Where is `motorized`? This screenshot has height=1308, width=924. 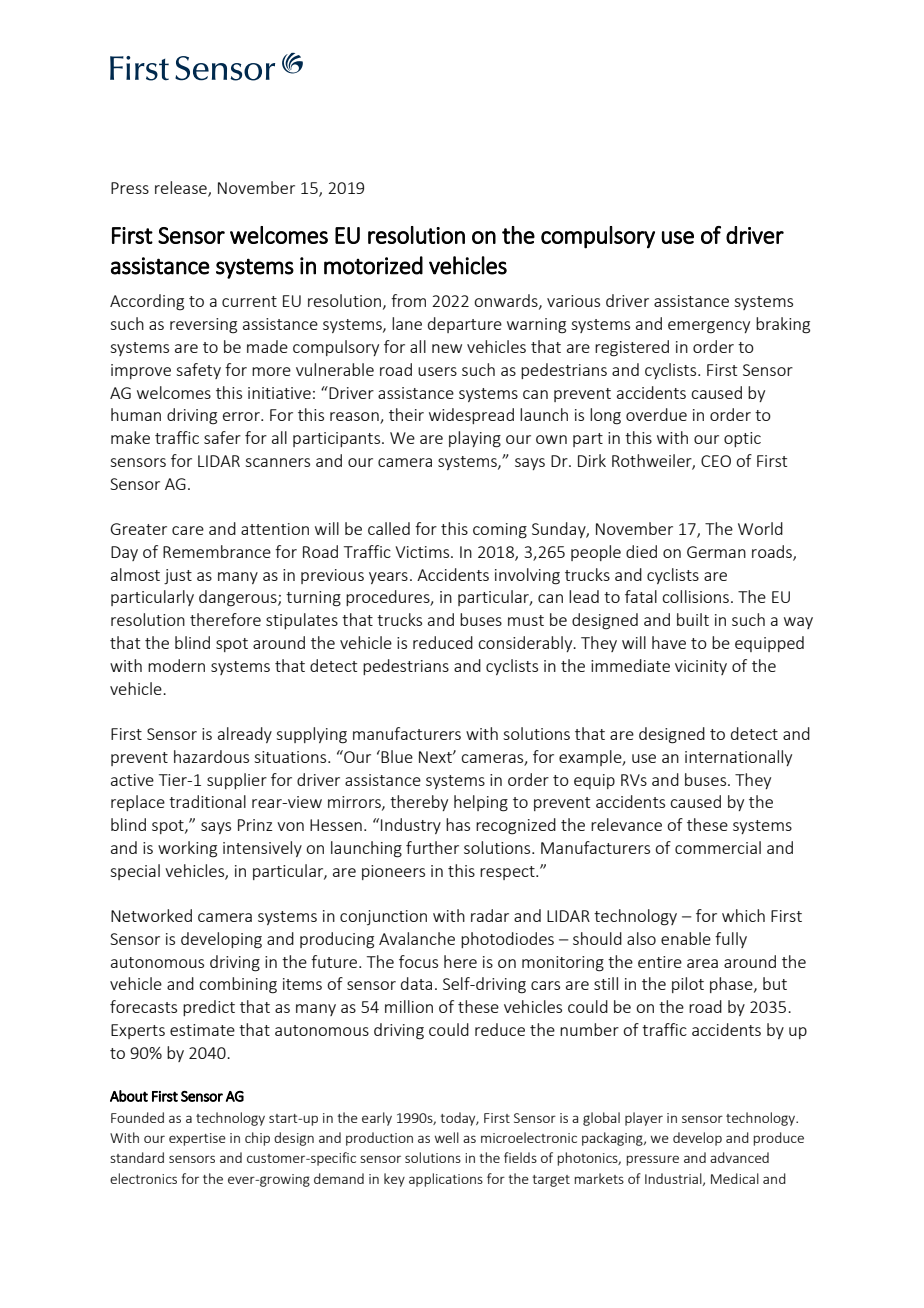
motorized is located at coordinates (373, 265).
